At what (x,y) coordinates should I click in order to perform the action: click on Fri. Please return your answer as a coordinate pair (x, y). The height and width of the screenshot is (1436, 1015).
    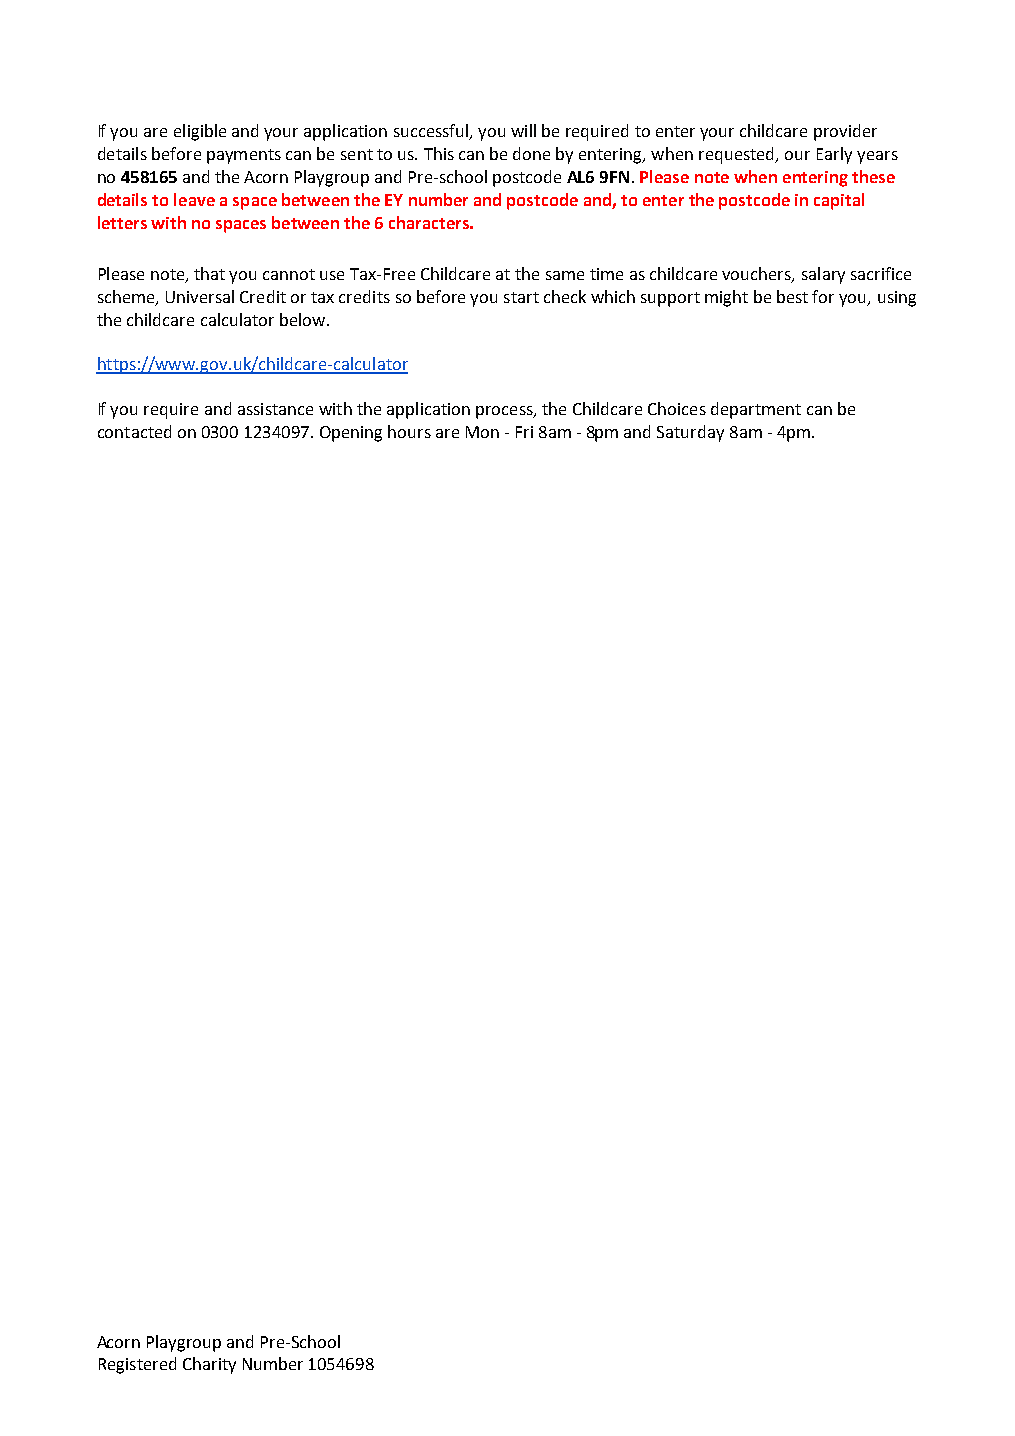
    Looking at the image, I should click on (524, 432).
